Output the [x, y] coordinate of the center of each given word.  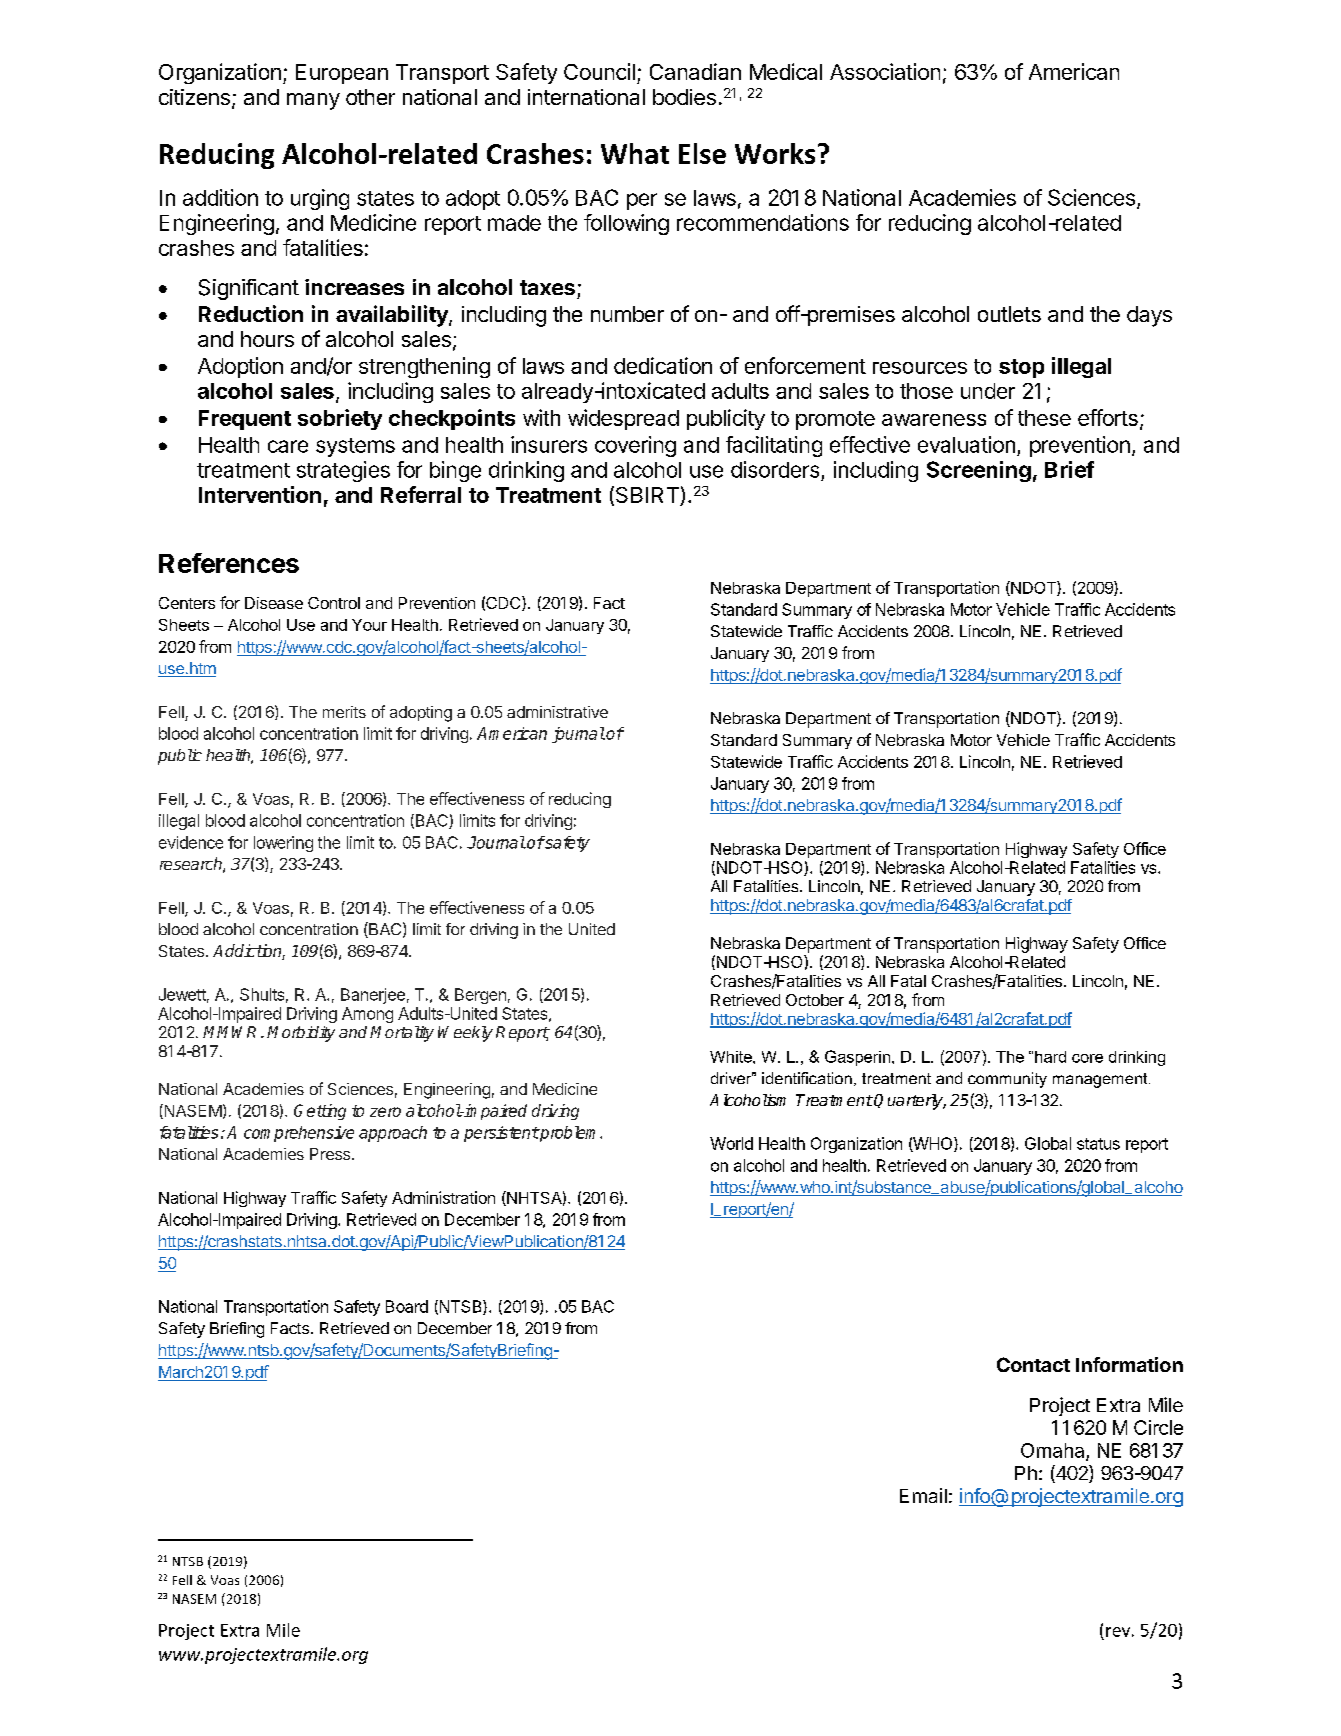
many [313, 101]
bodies [684, 97]
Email [923, 1495]
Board [407, 1306]
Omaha [1054, 1451]
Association [885, 71]
